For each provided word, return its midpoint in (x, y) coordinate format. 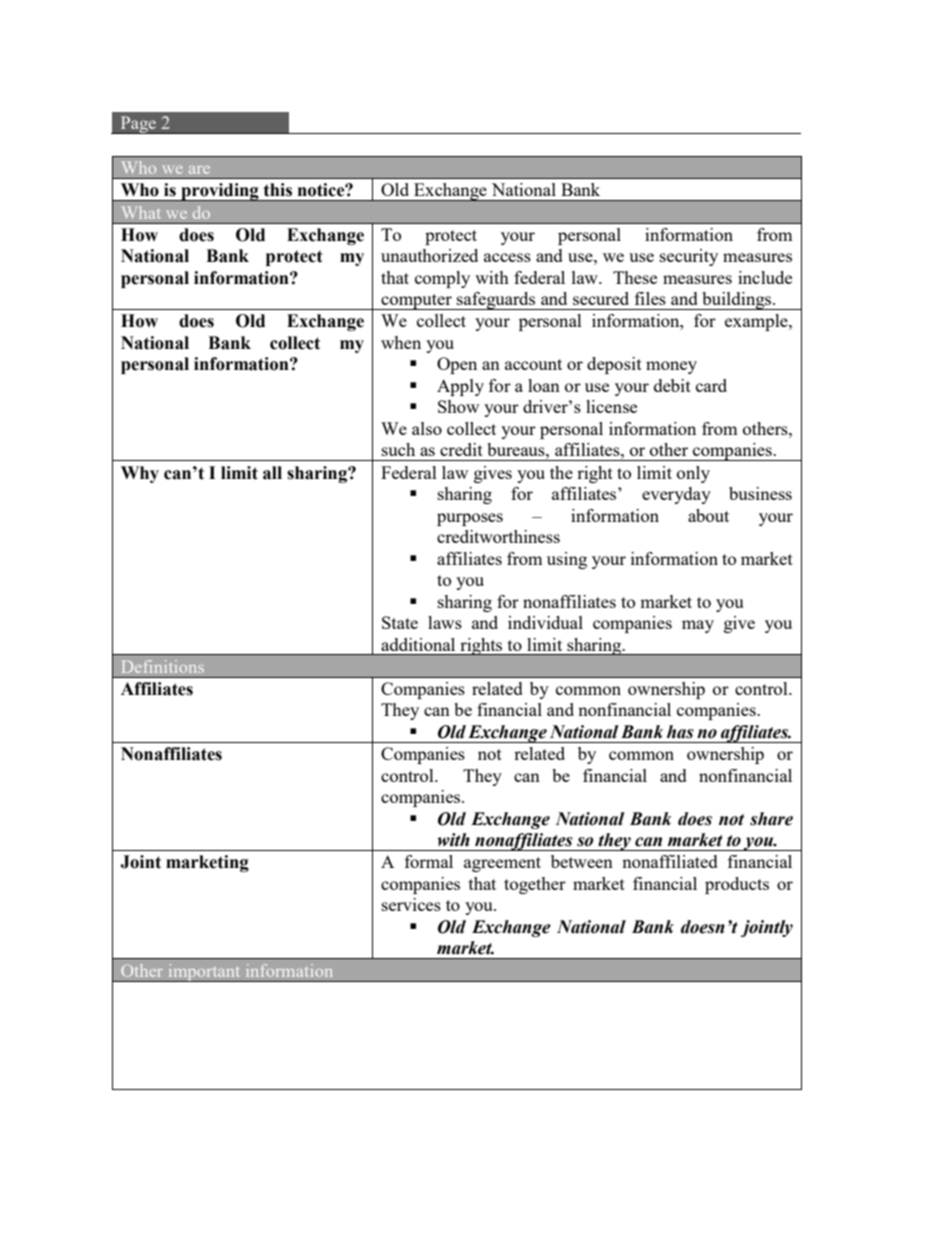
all (272, 473)
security (689, 257)
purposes (470, 519)
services (411, 904)
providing (220, 192)
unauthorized (429, 255)
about (708, 515)
